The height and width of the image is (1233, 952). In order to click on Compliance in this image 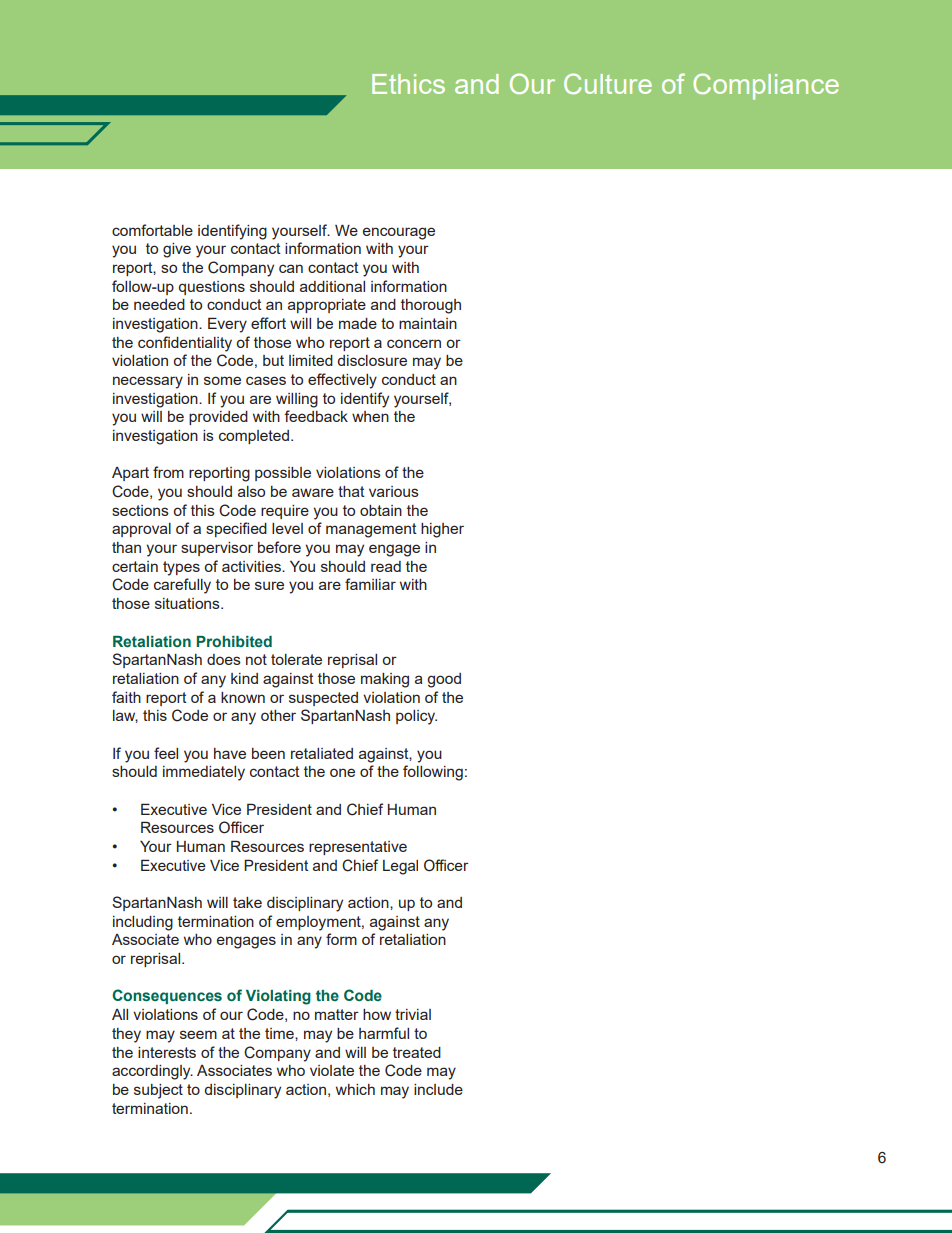, I will do `click(766, 86)`.
